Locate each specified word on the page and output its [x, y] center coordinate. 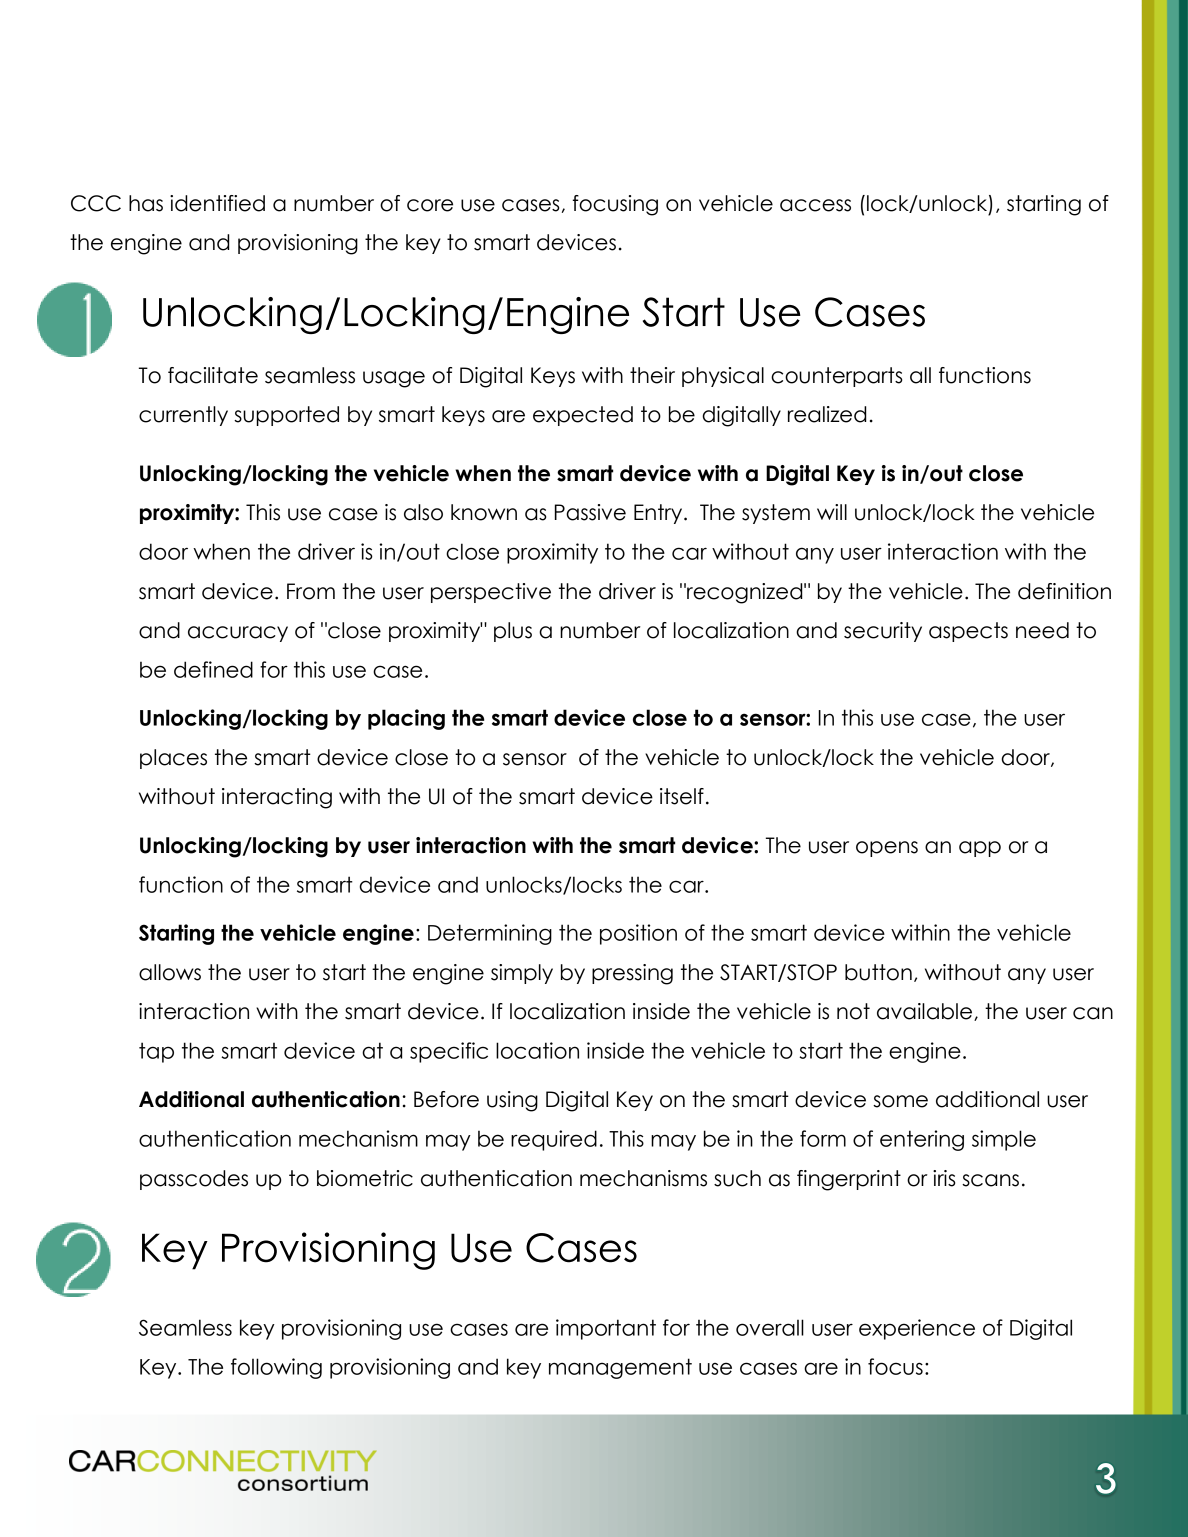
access [815, 205]
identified [217, 203]
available [926, 1012]
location [537, 1050]
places [173, 759]
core [430, 205]
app [980, 849]
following [276, 1368]
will [832, 512]
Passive [590, 512]
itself [682, 796]
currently [183, 416]
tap [156, 1052]
